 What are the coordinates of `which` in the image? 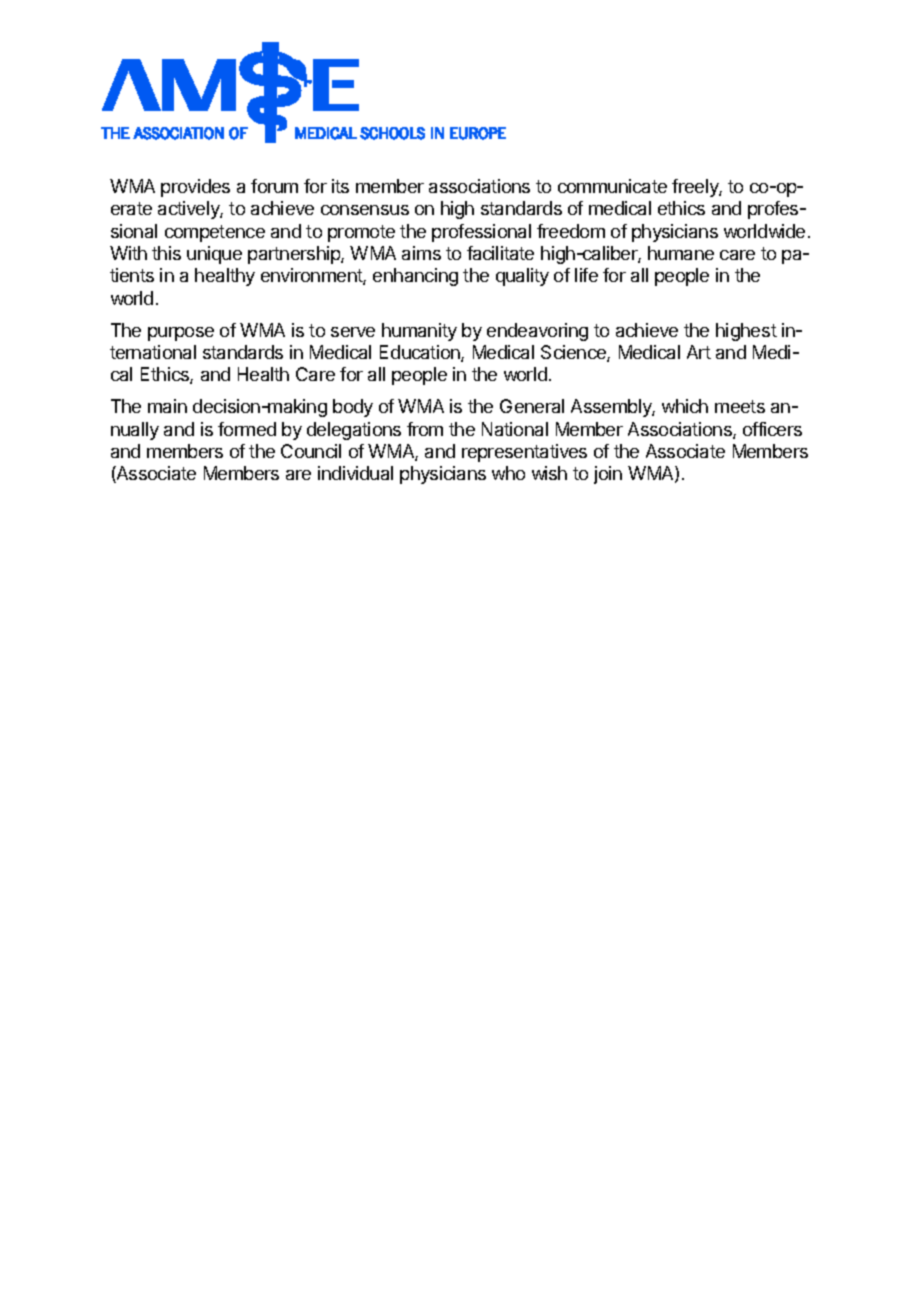 It's located at (685, 406).
